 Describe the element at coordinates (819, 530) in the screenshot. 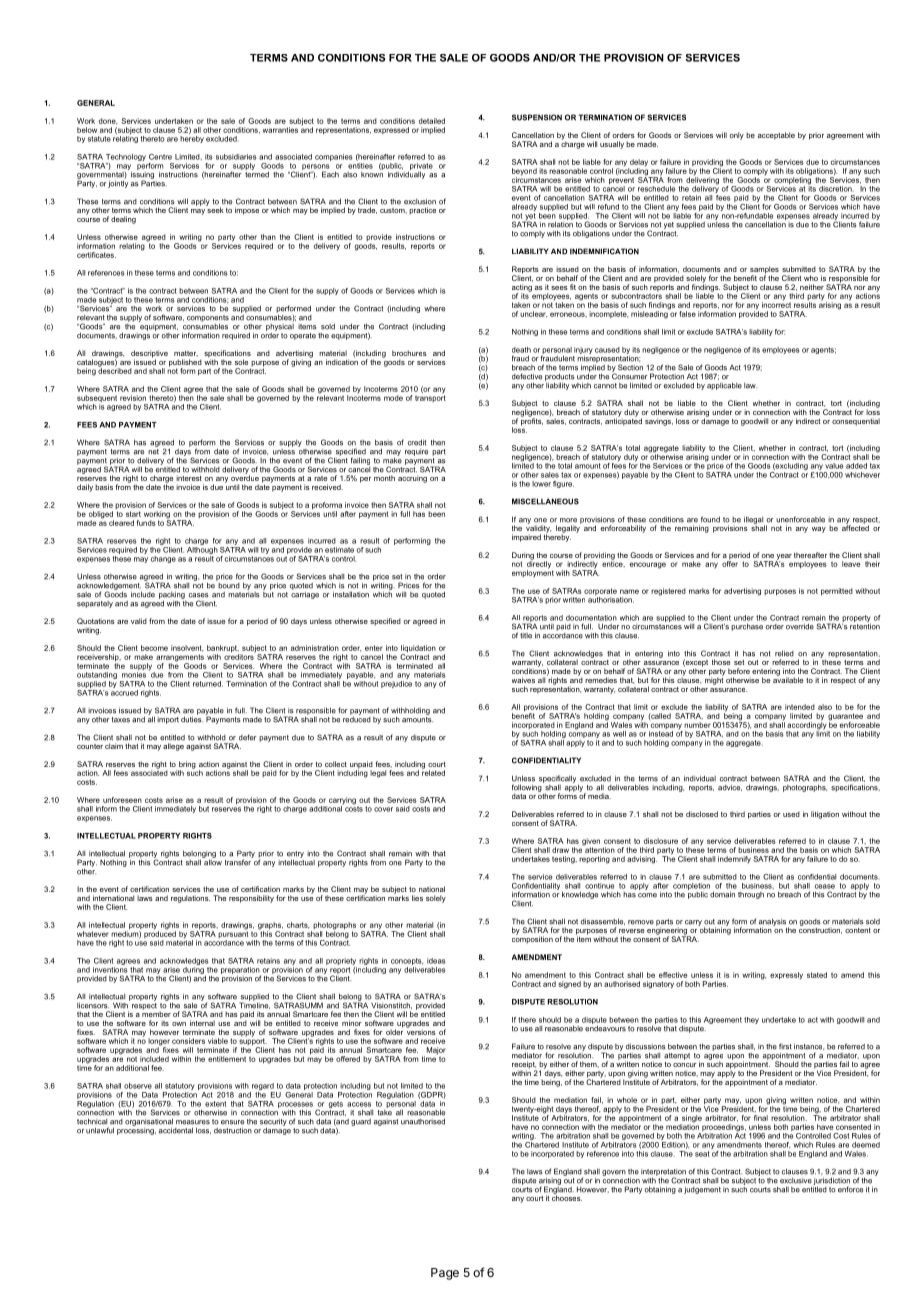

I see `way` at that location.
